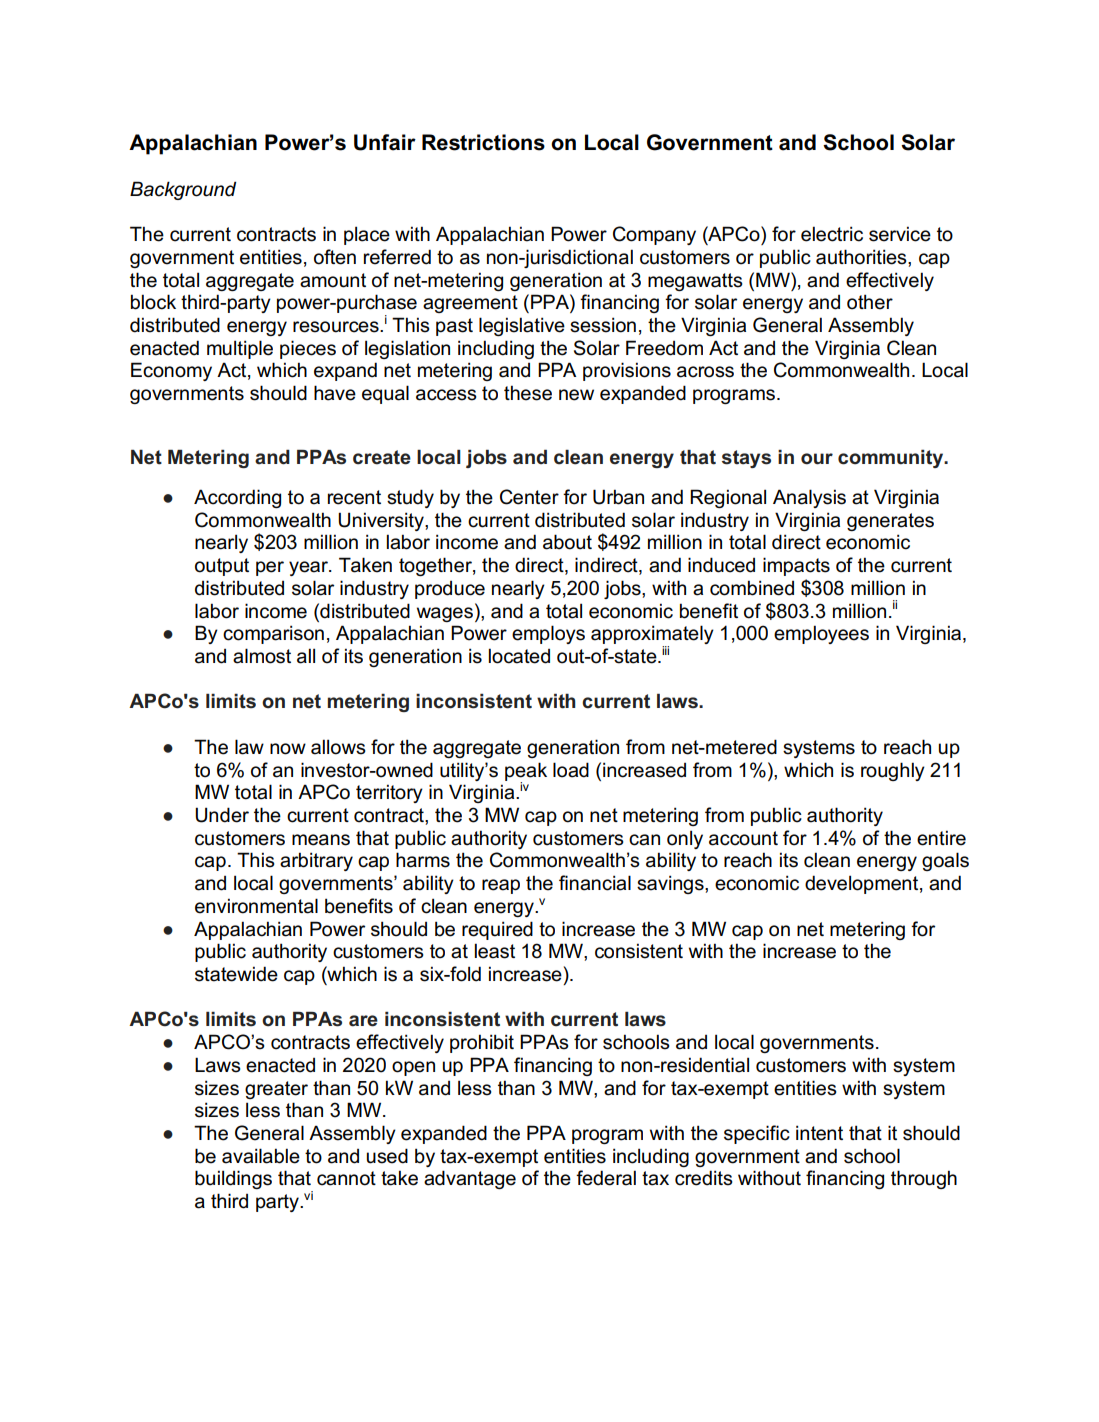  Describe the element at coordinates (240, 349) in the screenshot. I see `multiple` at that location.
